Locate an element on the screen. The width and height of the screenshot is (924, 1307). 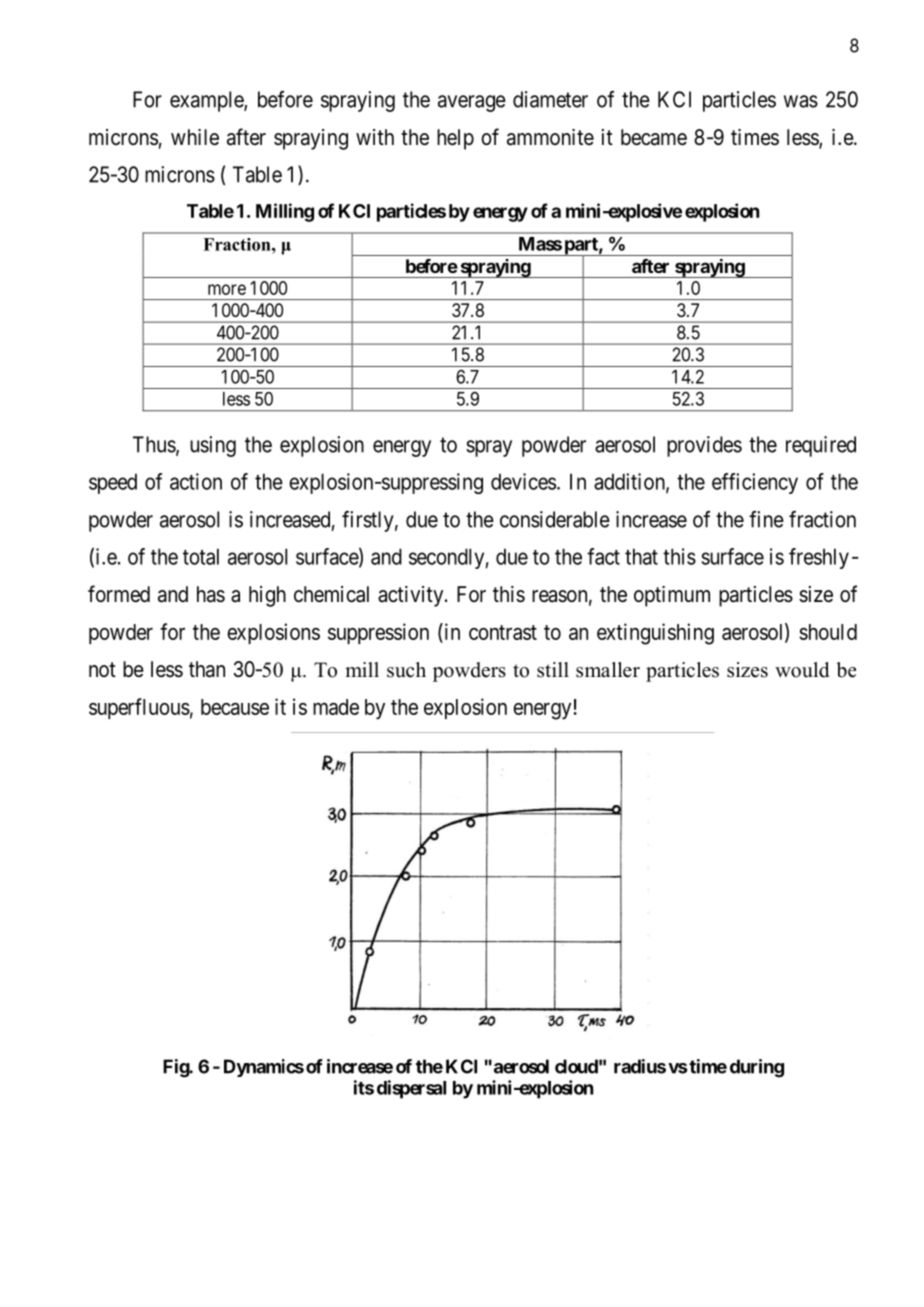
was is located at coordinates (801, 101).
